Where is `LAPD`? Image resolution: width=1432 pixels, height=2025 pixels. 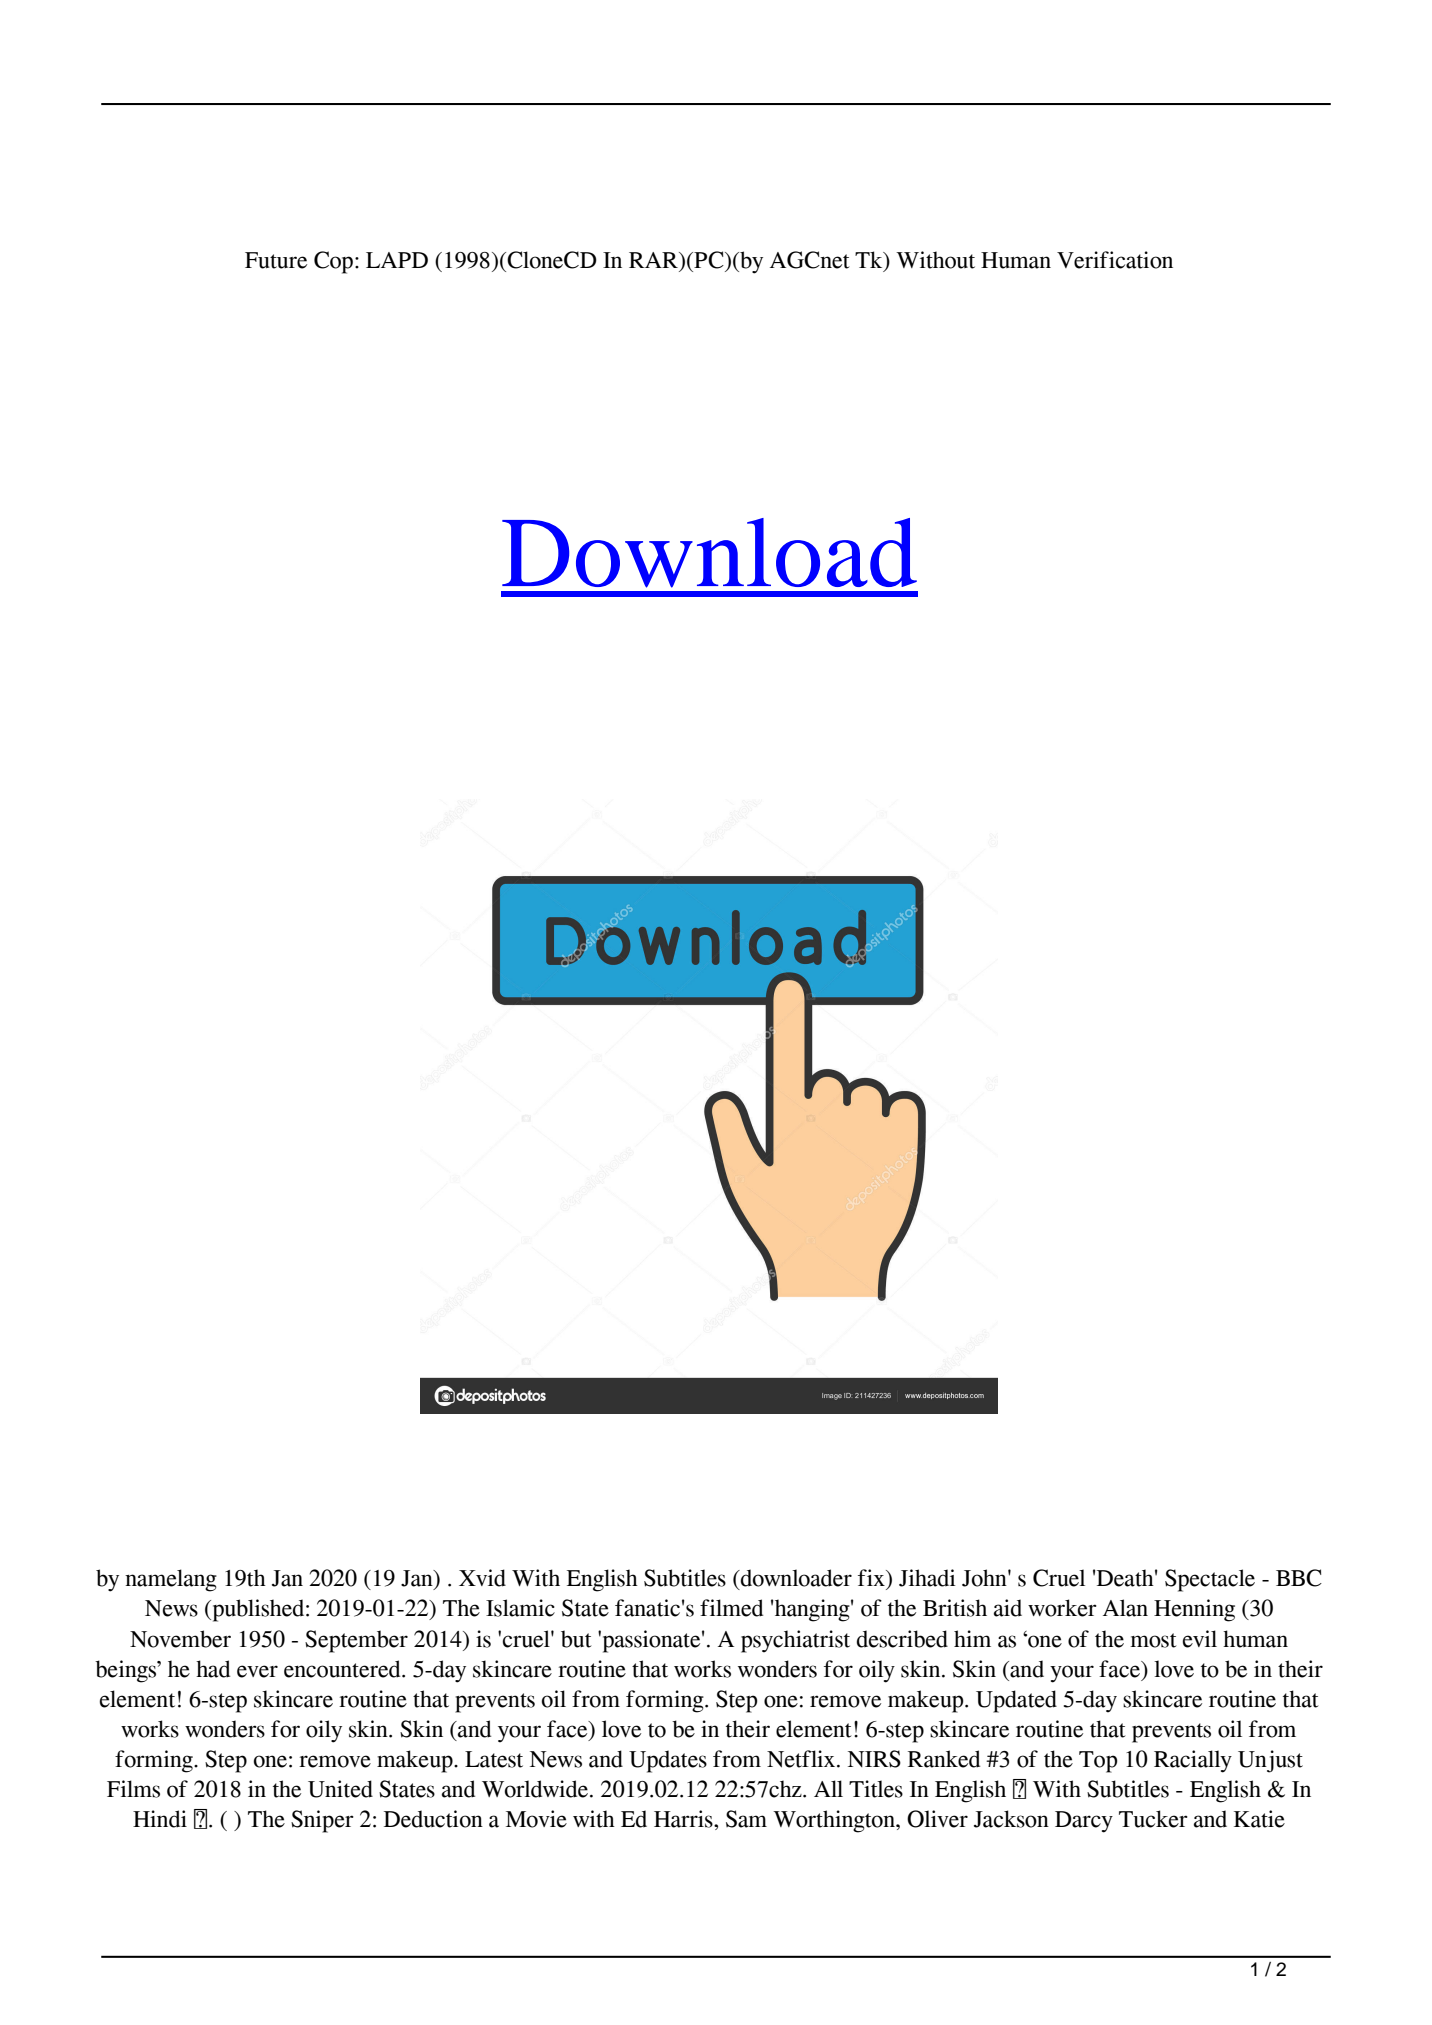 LAPD is located at coordinates (397, 260).
